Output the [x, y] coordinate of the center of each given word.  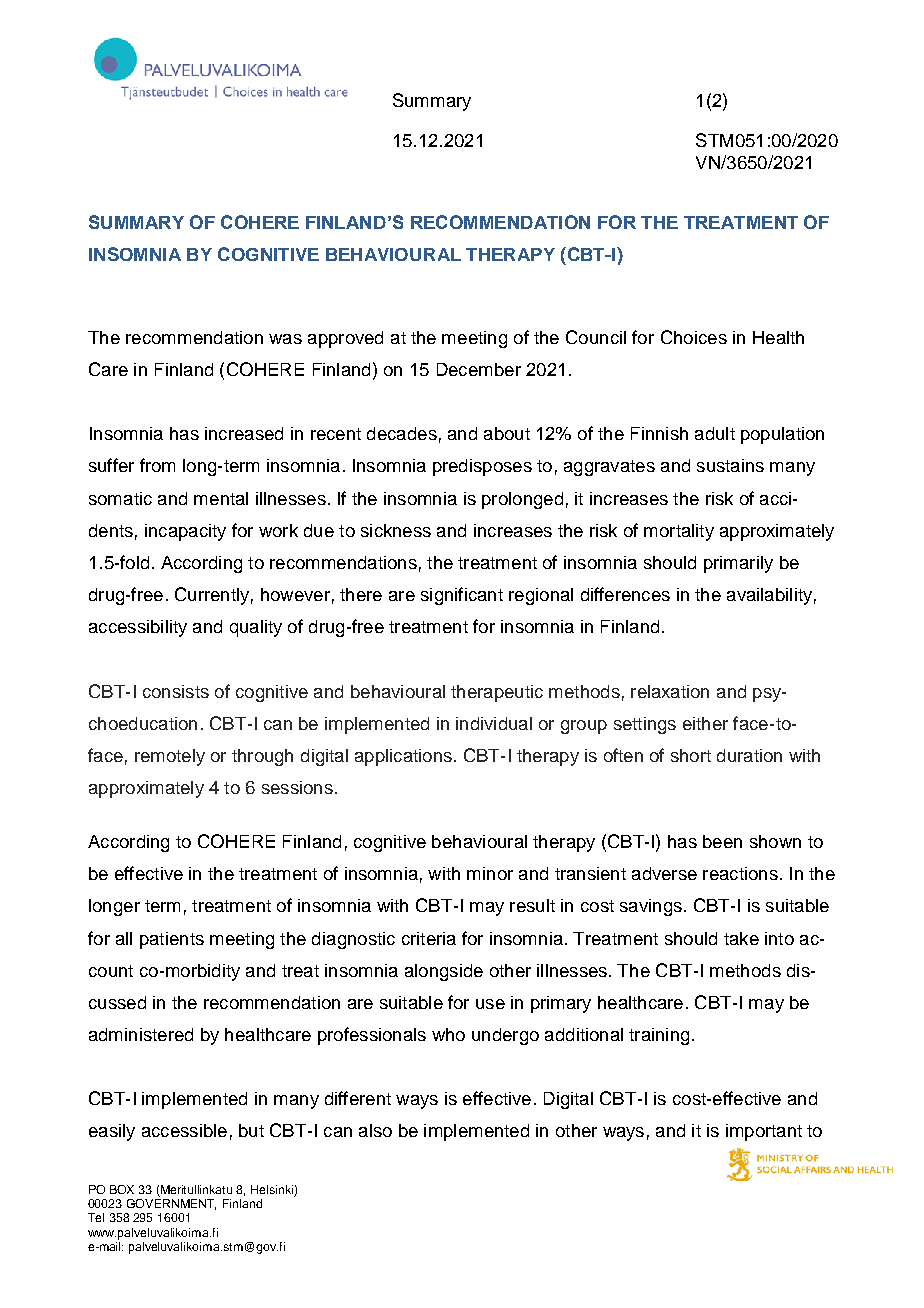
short [691, 755]
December [479, 369]
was [285, 339]
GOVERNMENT [171, 1203]
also [375, 1130]
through [262, 757]
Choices [694, 337]
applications [403, 757]
